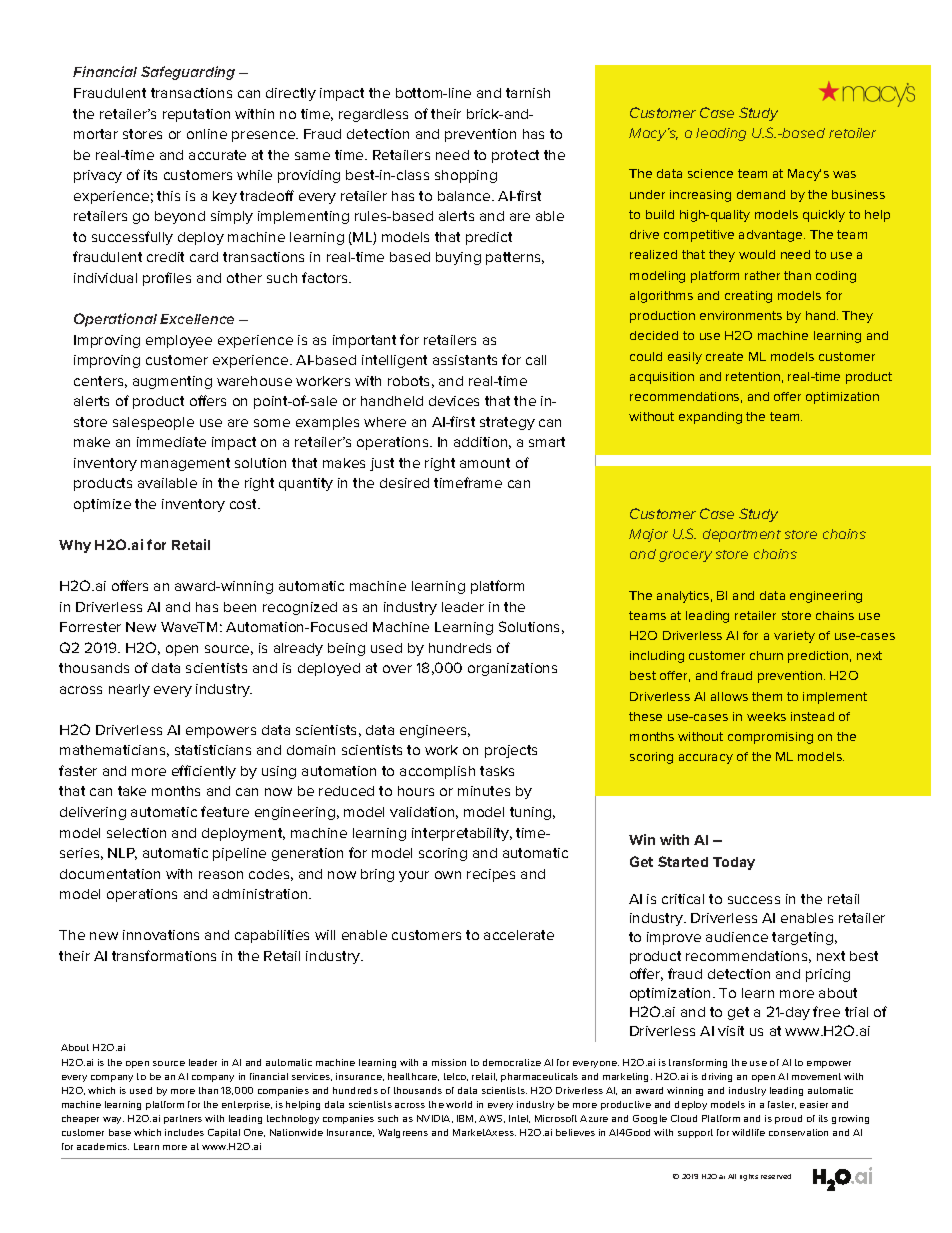 The width and height of the screenshot is (952, 1233). Describe the element at coordinates (528, 93) in the screenshot. I see `tarnish` at that location.
